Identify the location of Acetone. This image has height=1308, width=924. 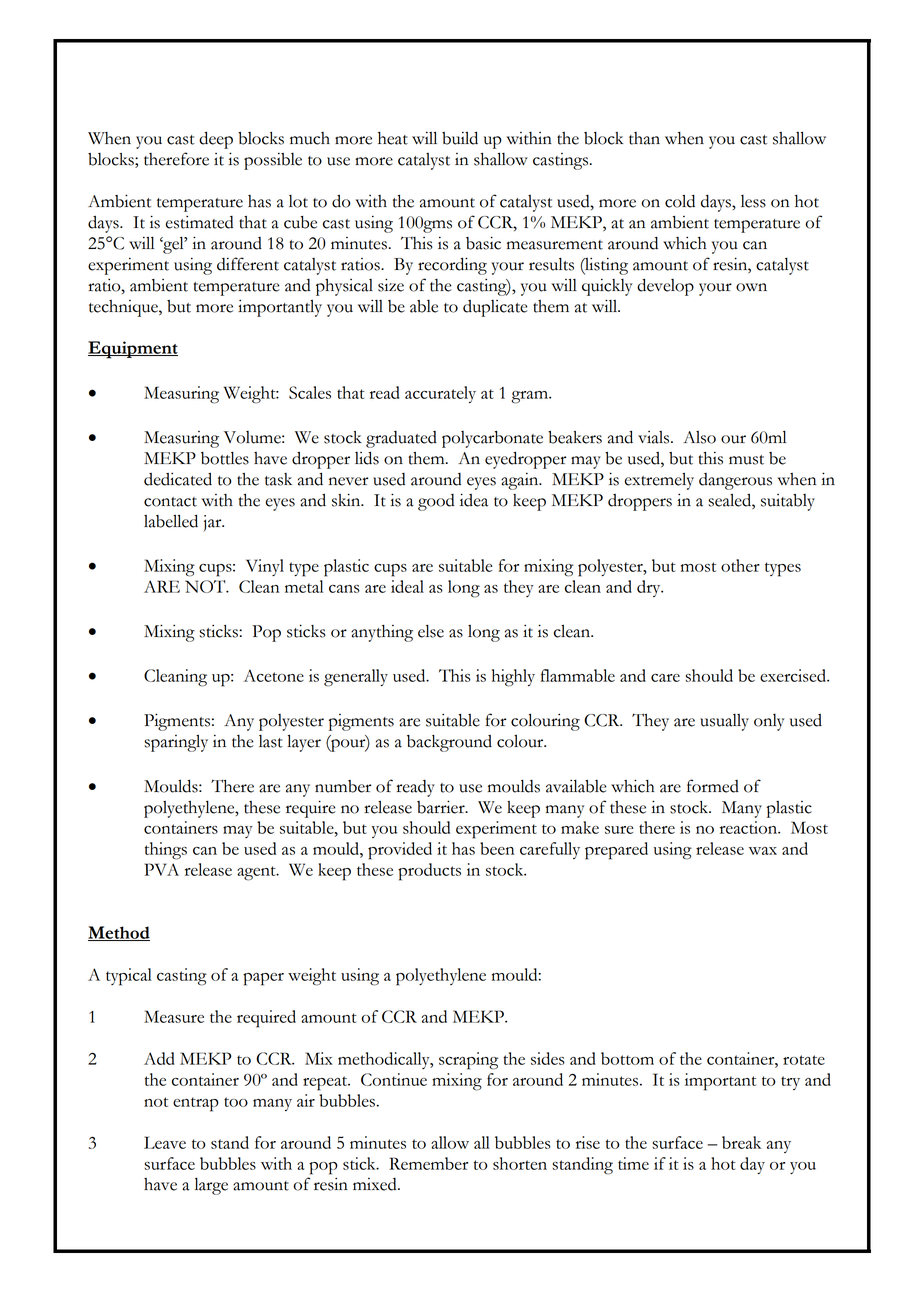
(274, 675).
